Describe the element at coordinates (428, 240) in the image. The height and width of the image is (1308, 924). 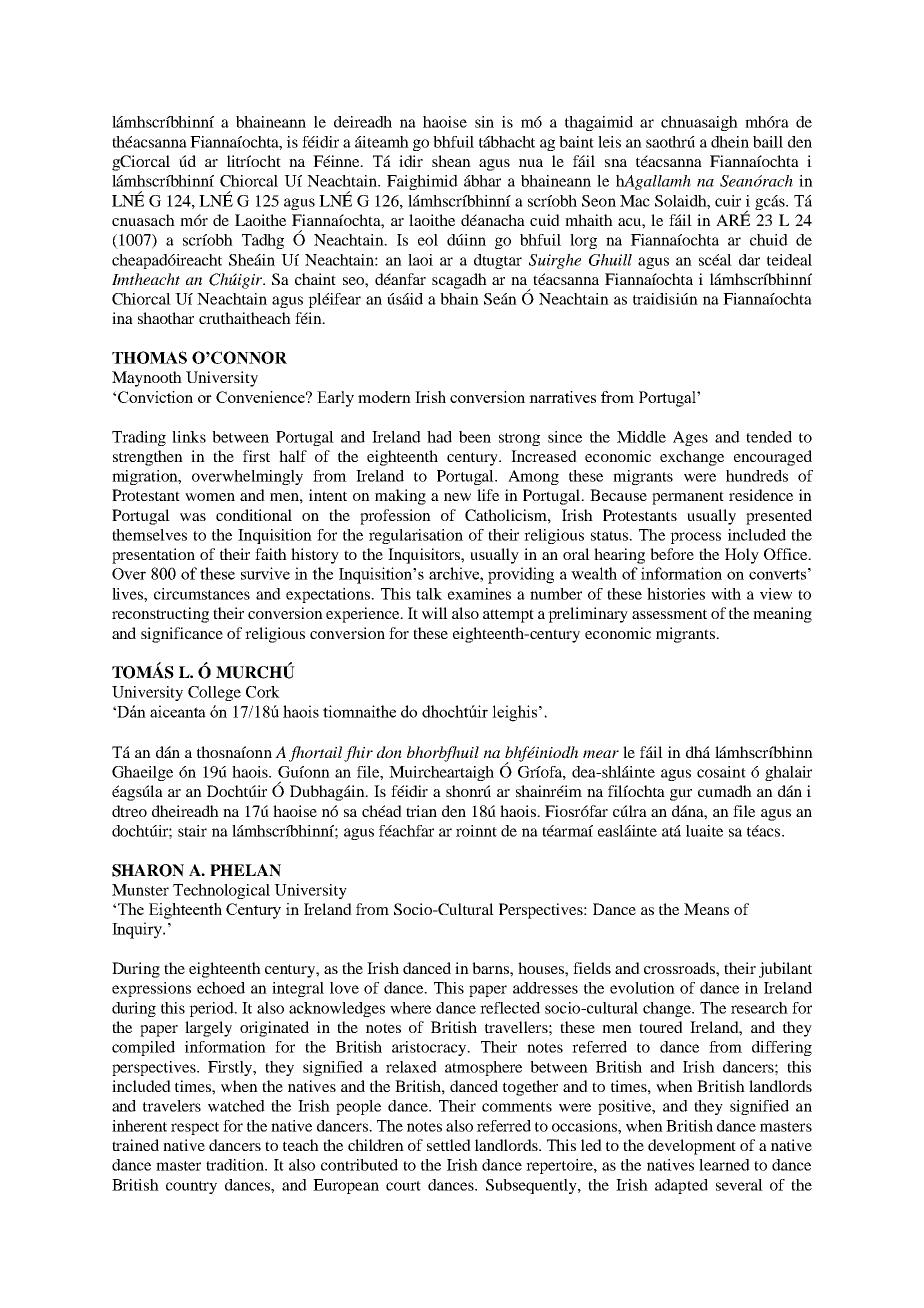
I see `eol` at that location.
